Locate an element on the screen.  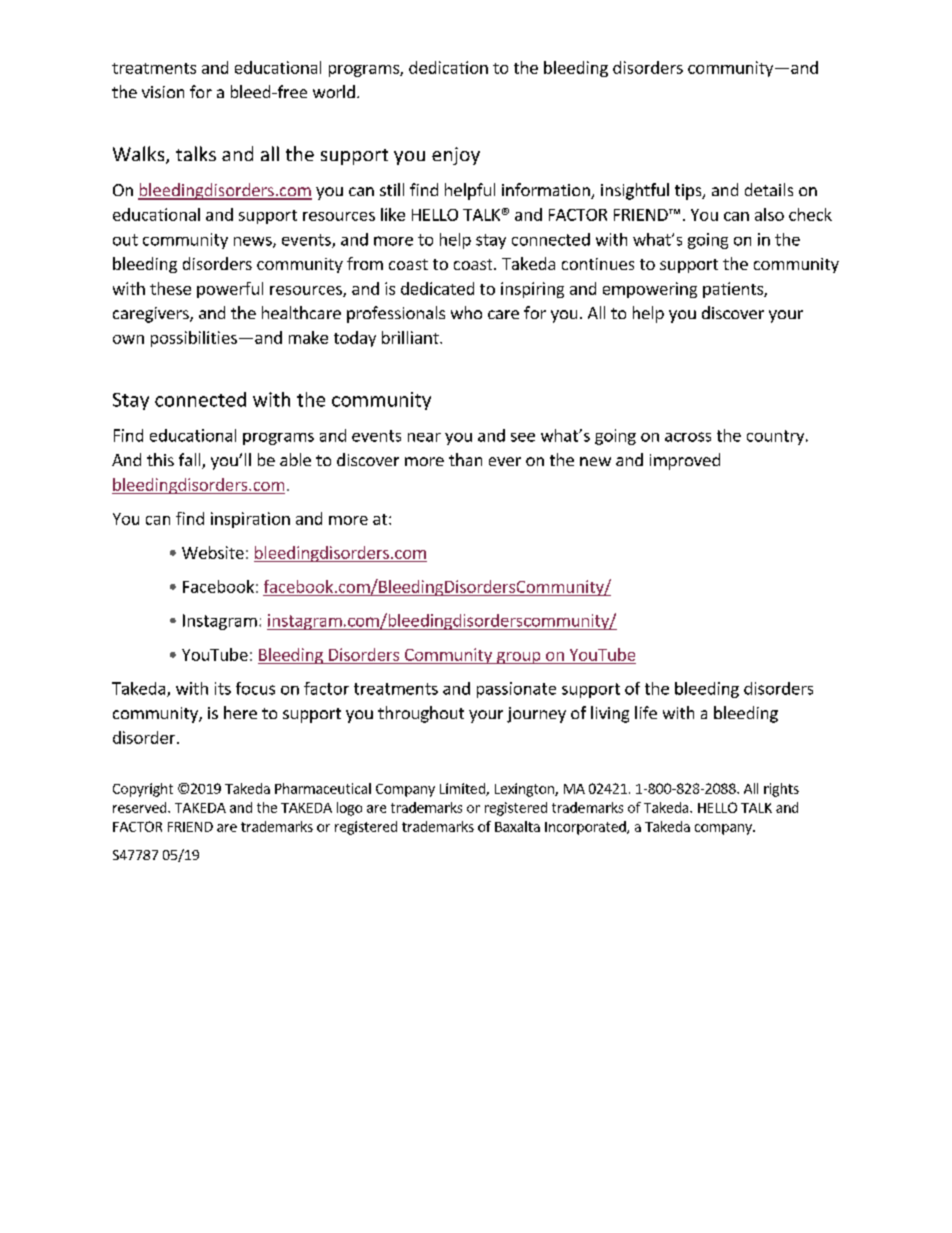
fall is located at coordinates (191, 461).
